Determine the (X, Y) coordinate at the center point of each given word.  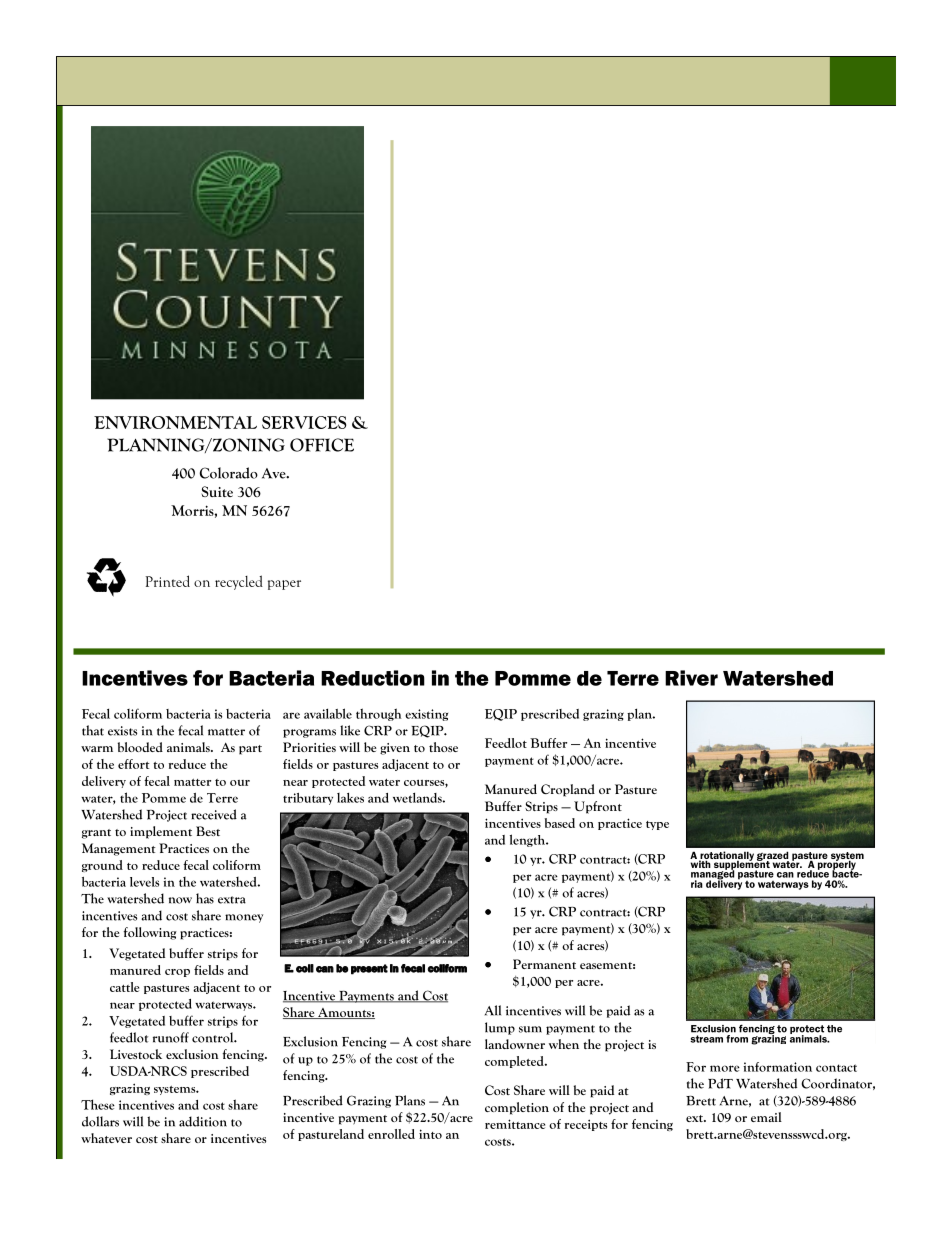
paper (284, 585)
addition (203, 1121)
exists (122, 731)
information (777, 1067)
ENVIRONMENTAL (175, 422)
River (691, 678)
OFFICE (322, 445)
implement (161, 832)
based (559, 823)
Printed (167, 581)
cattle (124, 987)
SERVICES (304, 422)
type (657, 825)
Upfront (598, 807)
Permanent (544, 964)
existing (426, 715)
